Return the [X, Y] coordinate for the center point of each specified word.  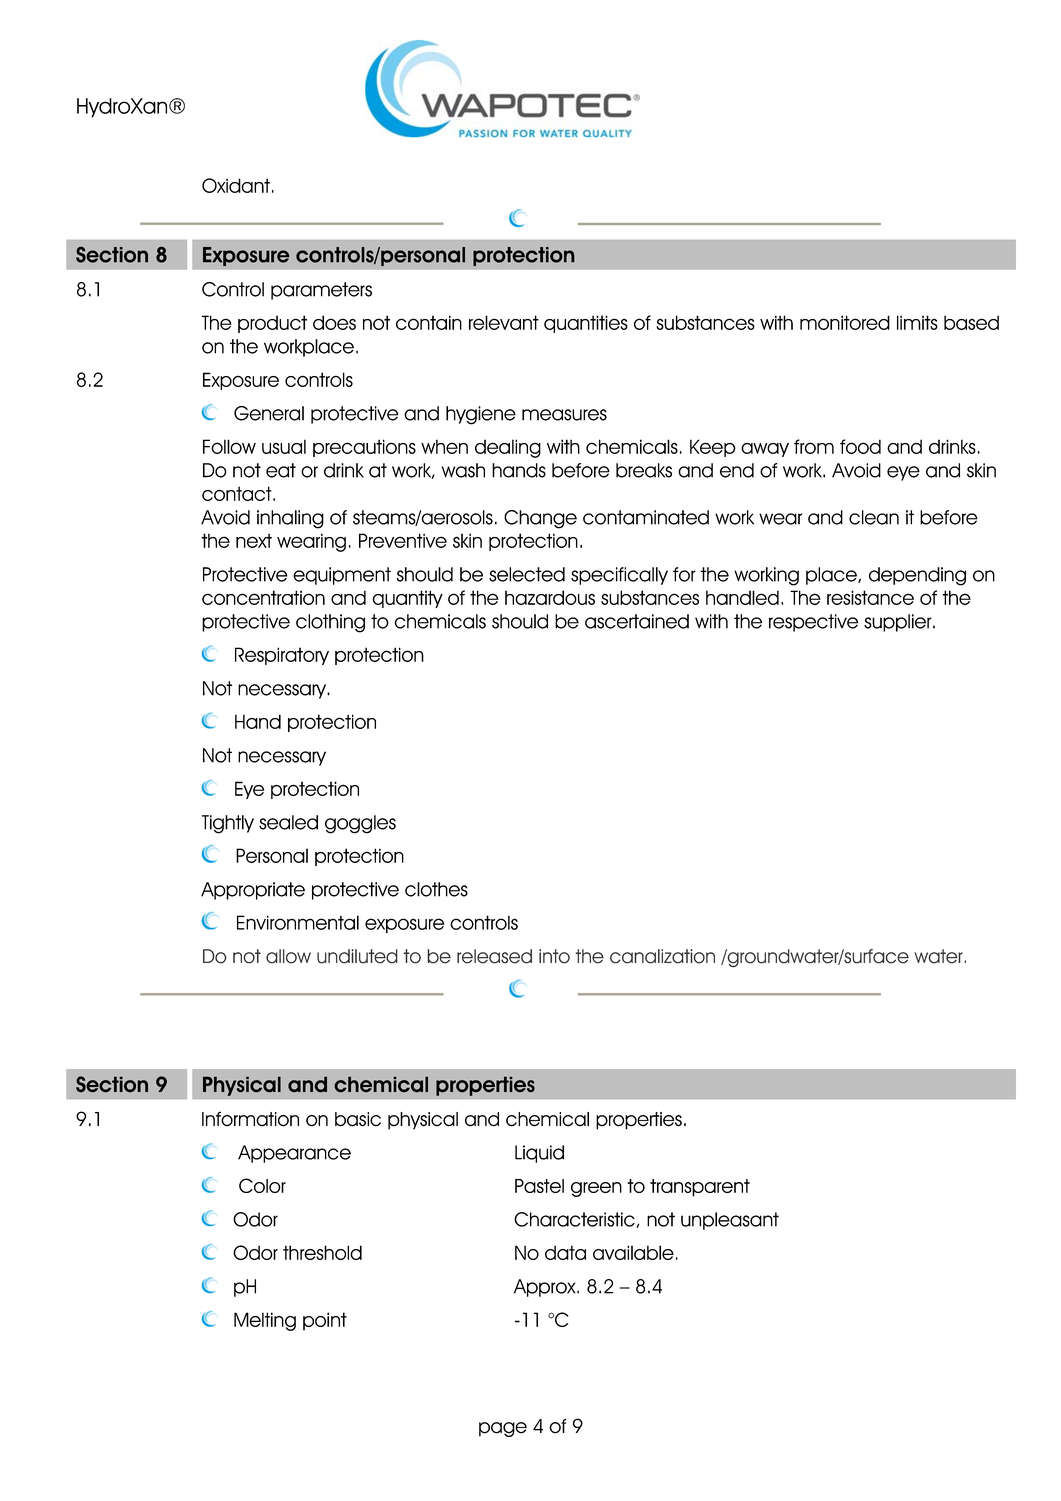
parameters [321, 291]
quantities [586, 324]
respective [813, 623]
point [325, 1321]
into [554, 956]
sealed [288, 822]
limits [917, 322]
